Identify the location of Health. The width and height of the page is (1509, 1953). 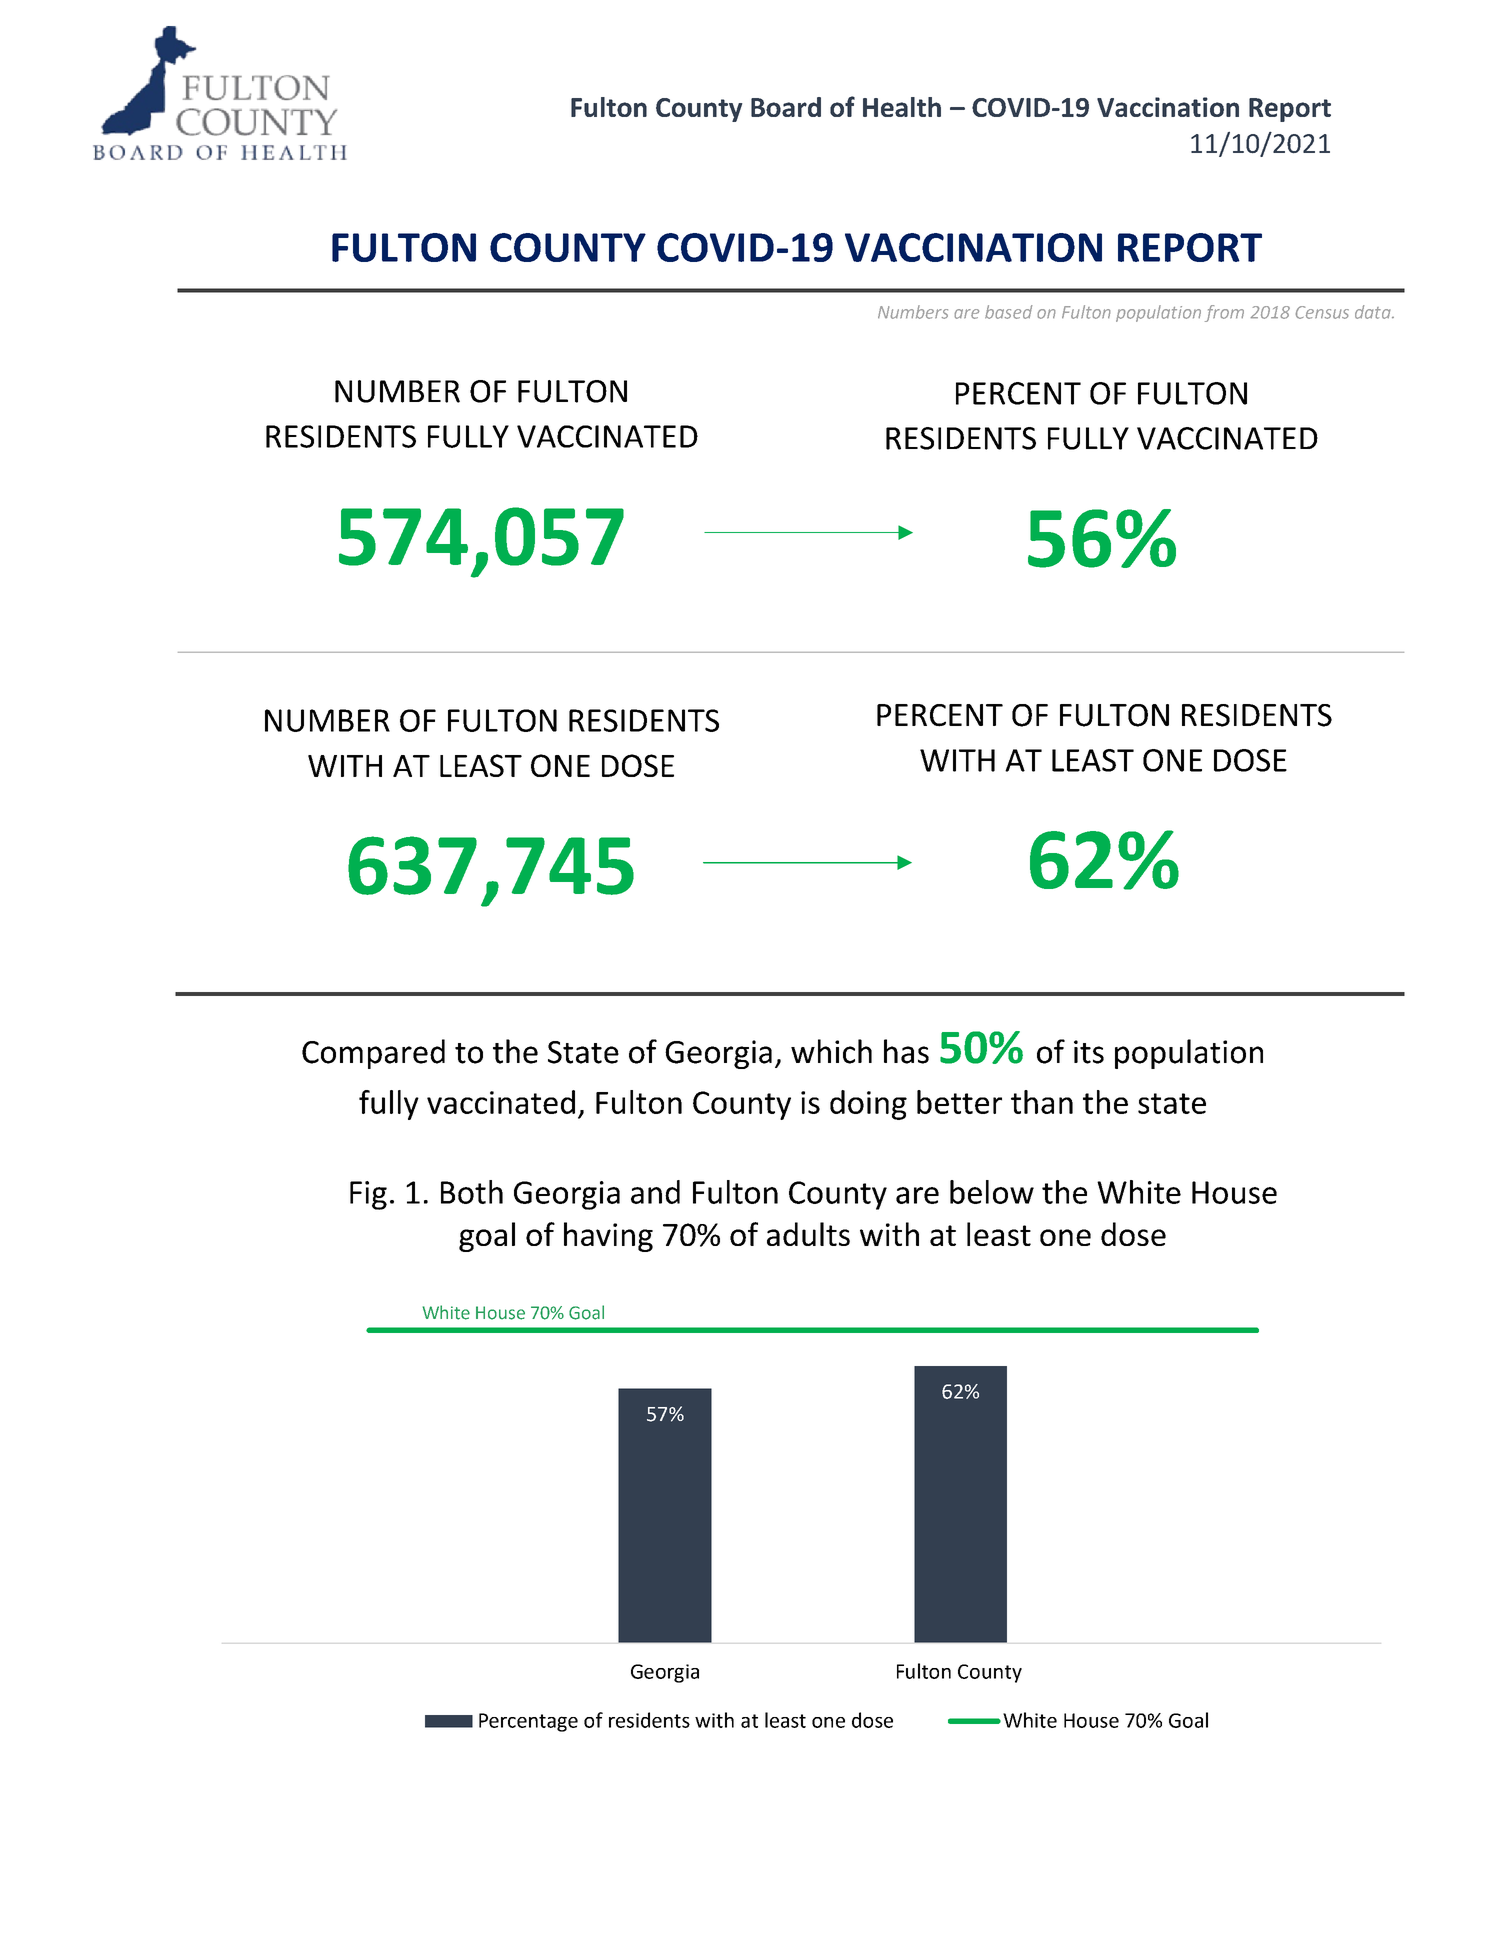
(902, 107).
